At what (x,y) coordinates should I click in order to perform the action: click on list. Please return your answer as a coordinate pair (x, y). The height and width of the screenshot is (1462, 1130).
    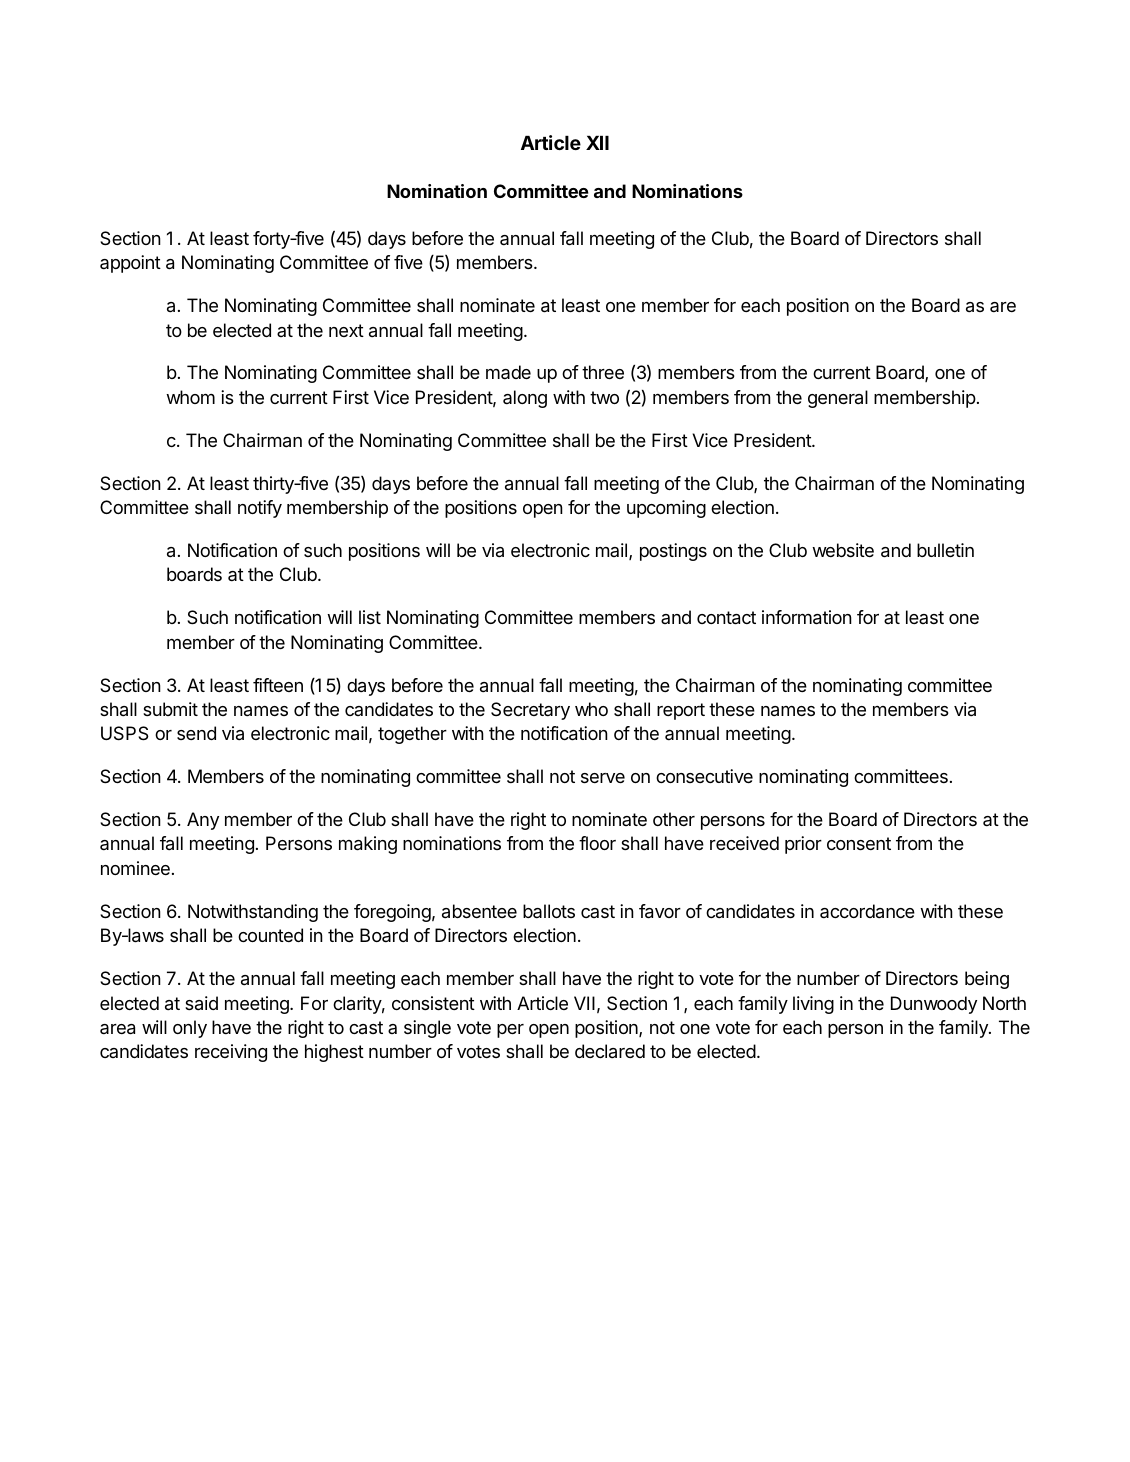
    Looking at the image, I should click on (370, 617).
